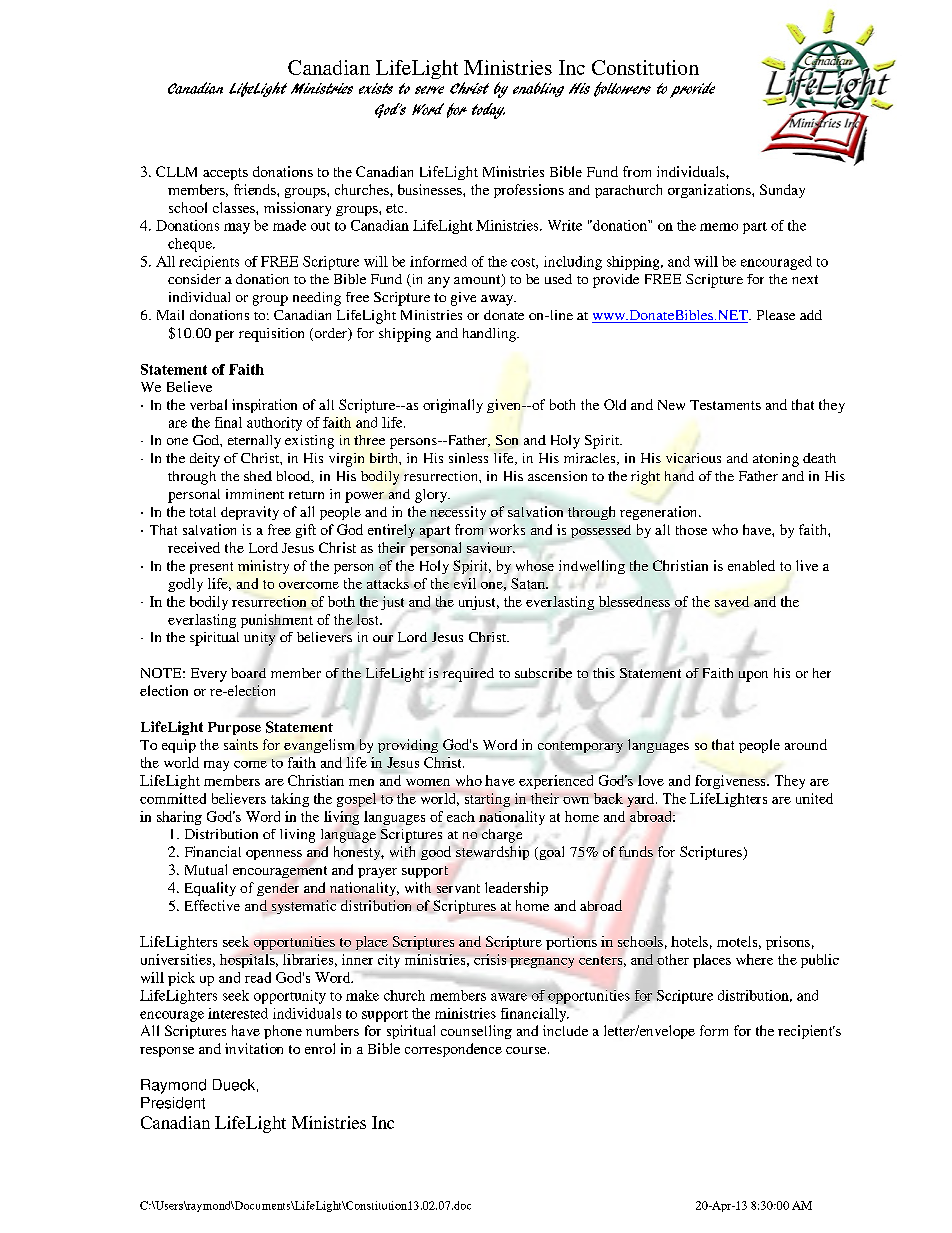 This screenshot has height=1233, width=952. I want to click on today, so click(488, 111).
